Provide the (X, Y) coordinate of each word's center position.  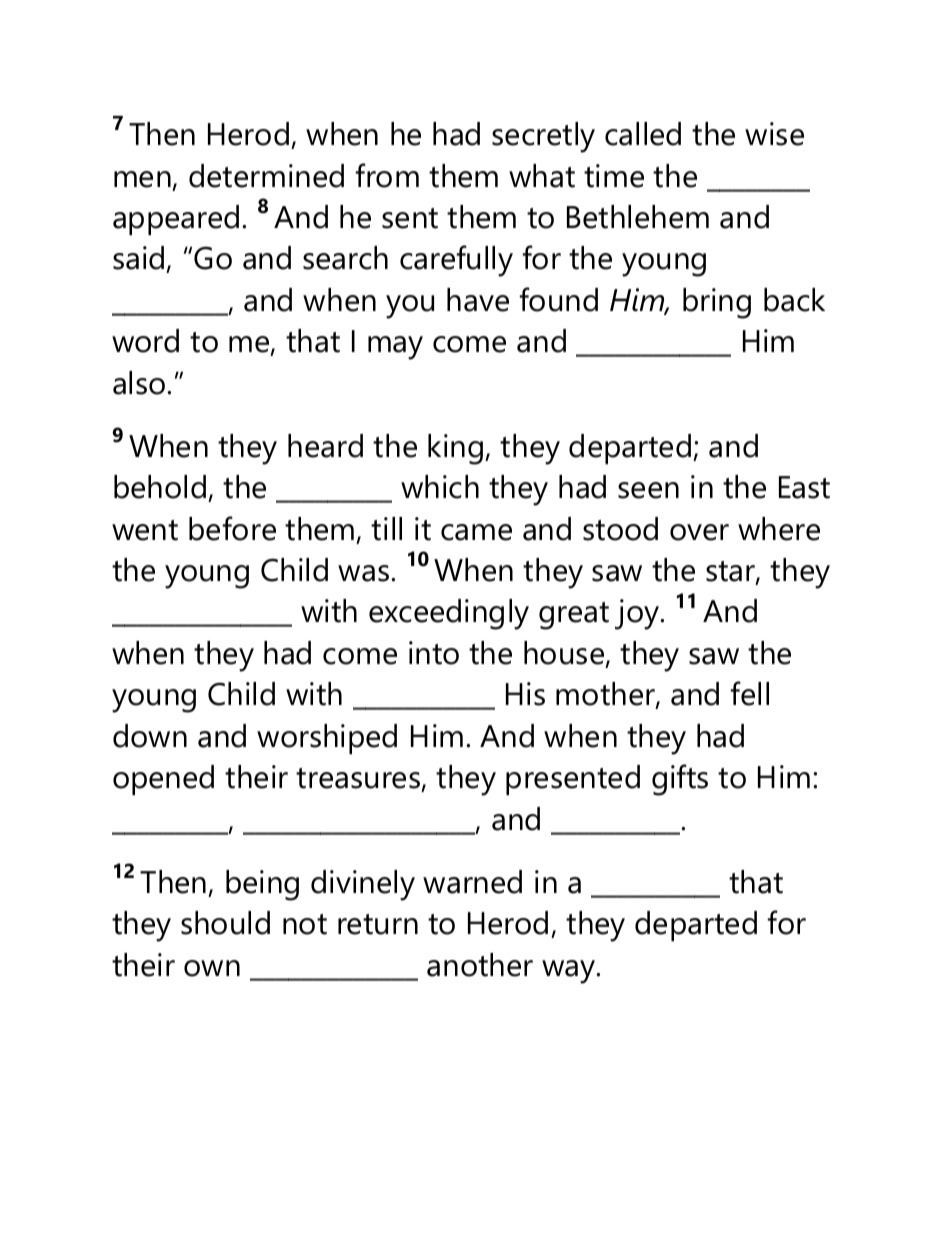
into (434, 653)
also (140, 383)
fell (749, 693)
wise (774, 134)
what (542, 176)
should (225, 923)
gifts (680, 780)
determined (266, 176)
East (804, 487)
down (150, 736)
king (457, 449)
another (480, 965)
